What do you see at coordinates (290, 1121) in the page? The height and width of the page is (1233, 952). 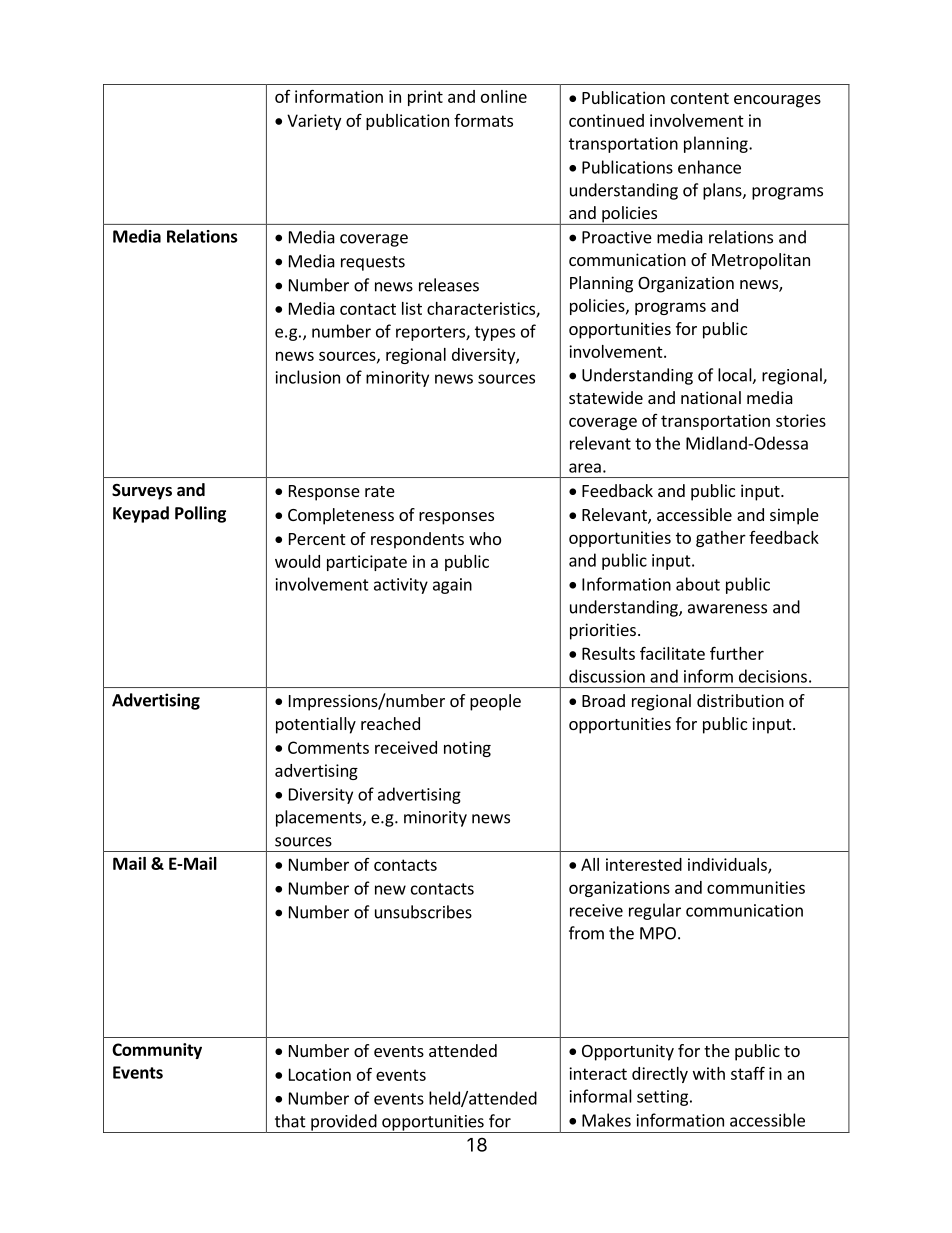 I see `that` at bounding box center [290, 1121].
